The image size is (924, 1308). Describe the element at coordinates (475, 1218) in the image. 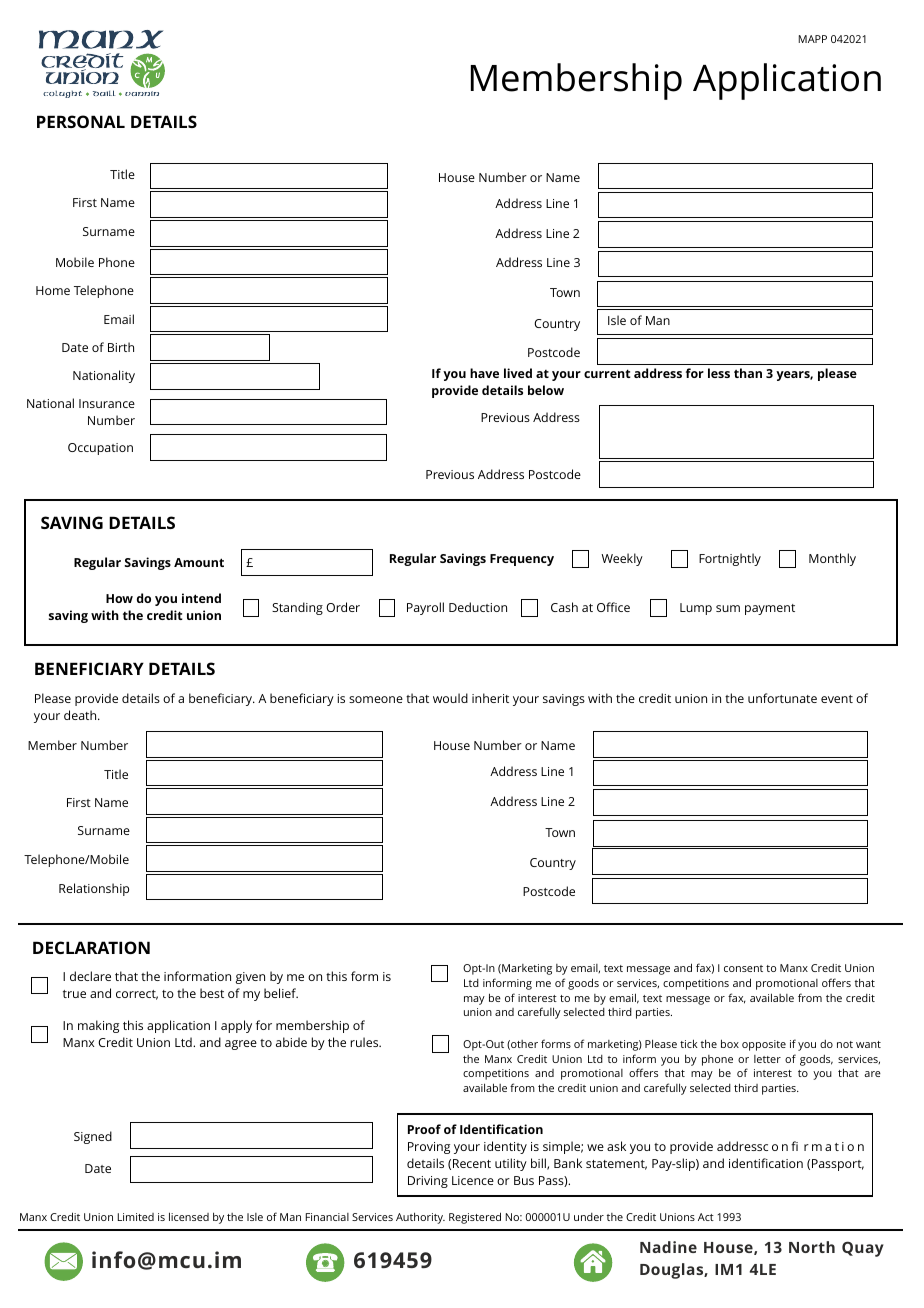

I see `Registered` at that location.
